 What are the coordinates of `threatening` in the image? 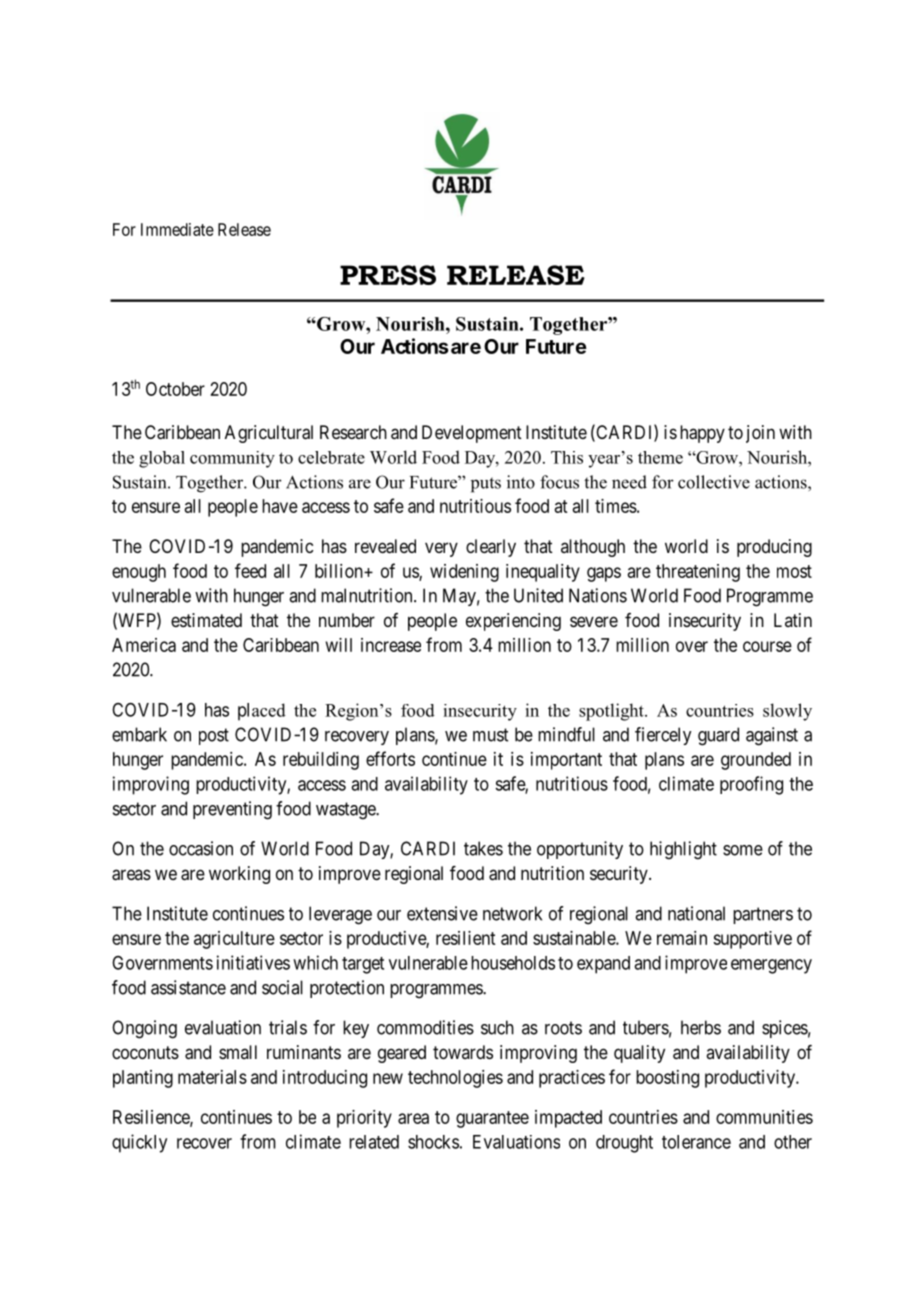 It's located at (698, 573).
